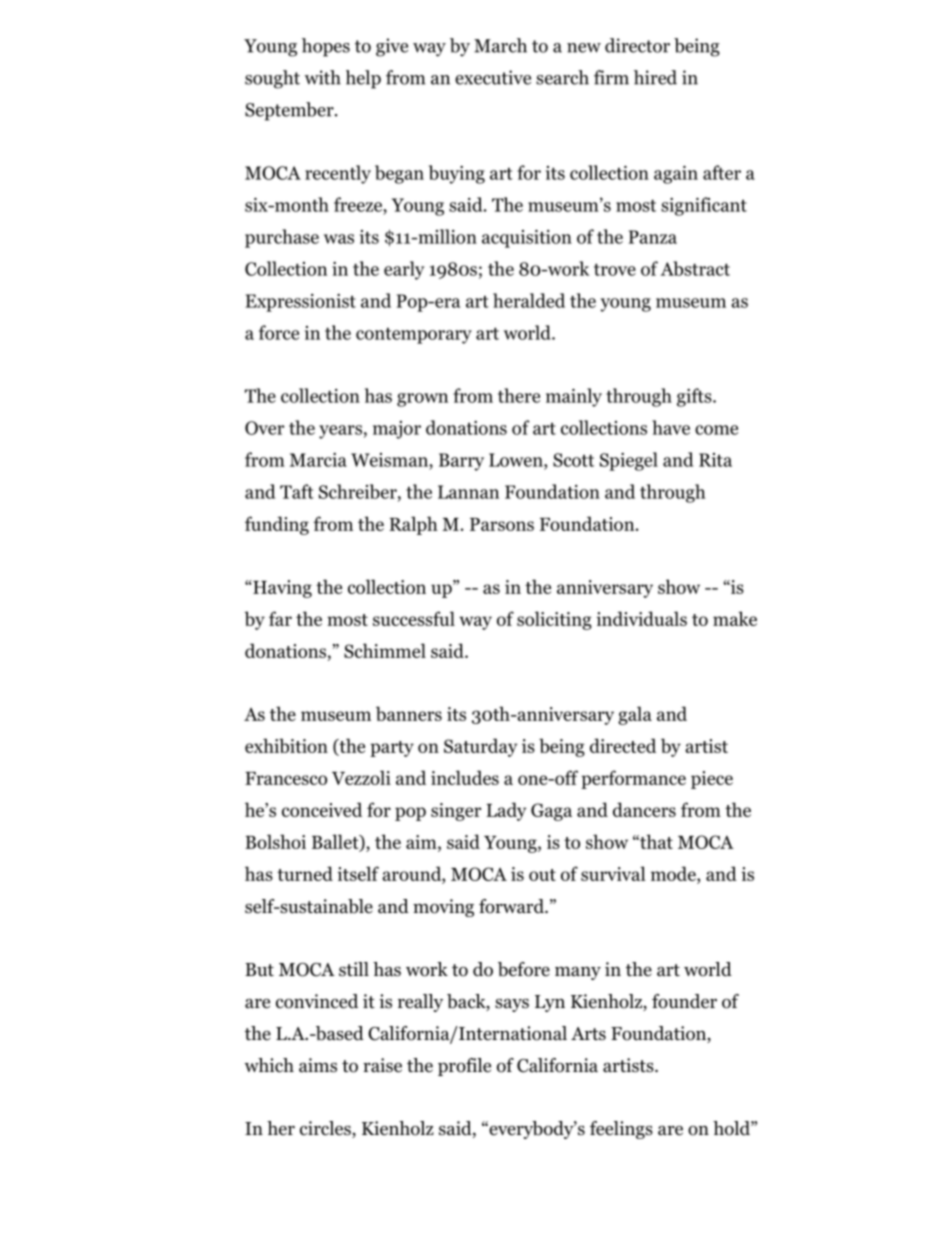  Describe the element at coordinates (506, 811) in the screenshot. I see `Lady` at that location.
